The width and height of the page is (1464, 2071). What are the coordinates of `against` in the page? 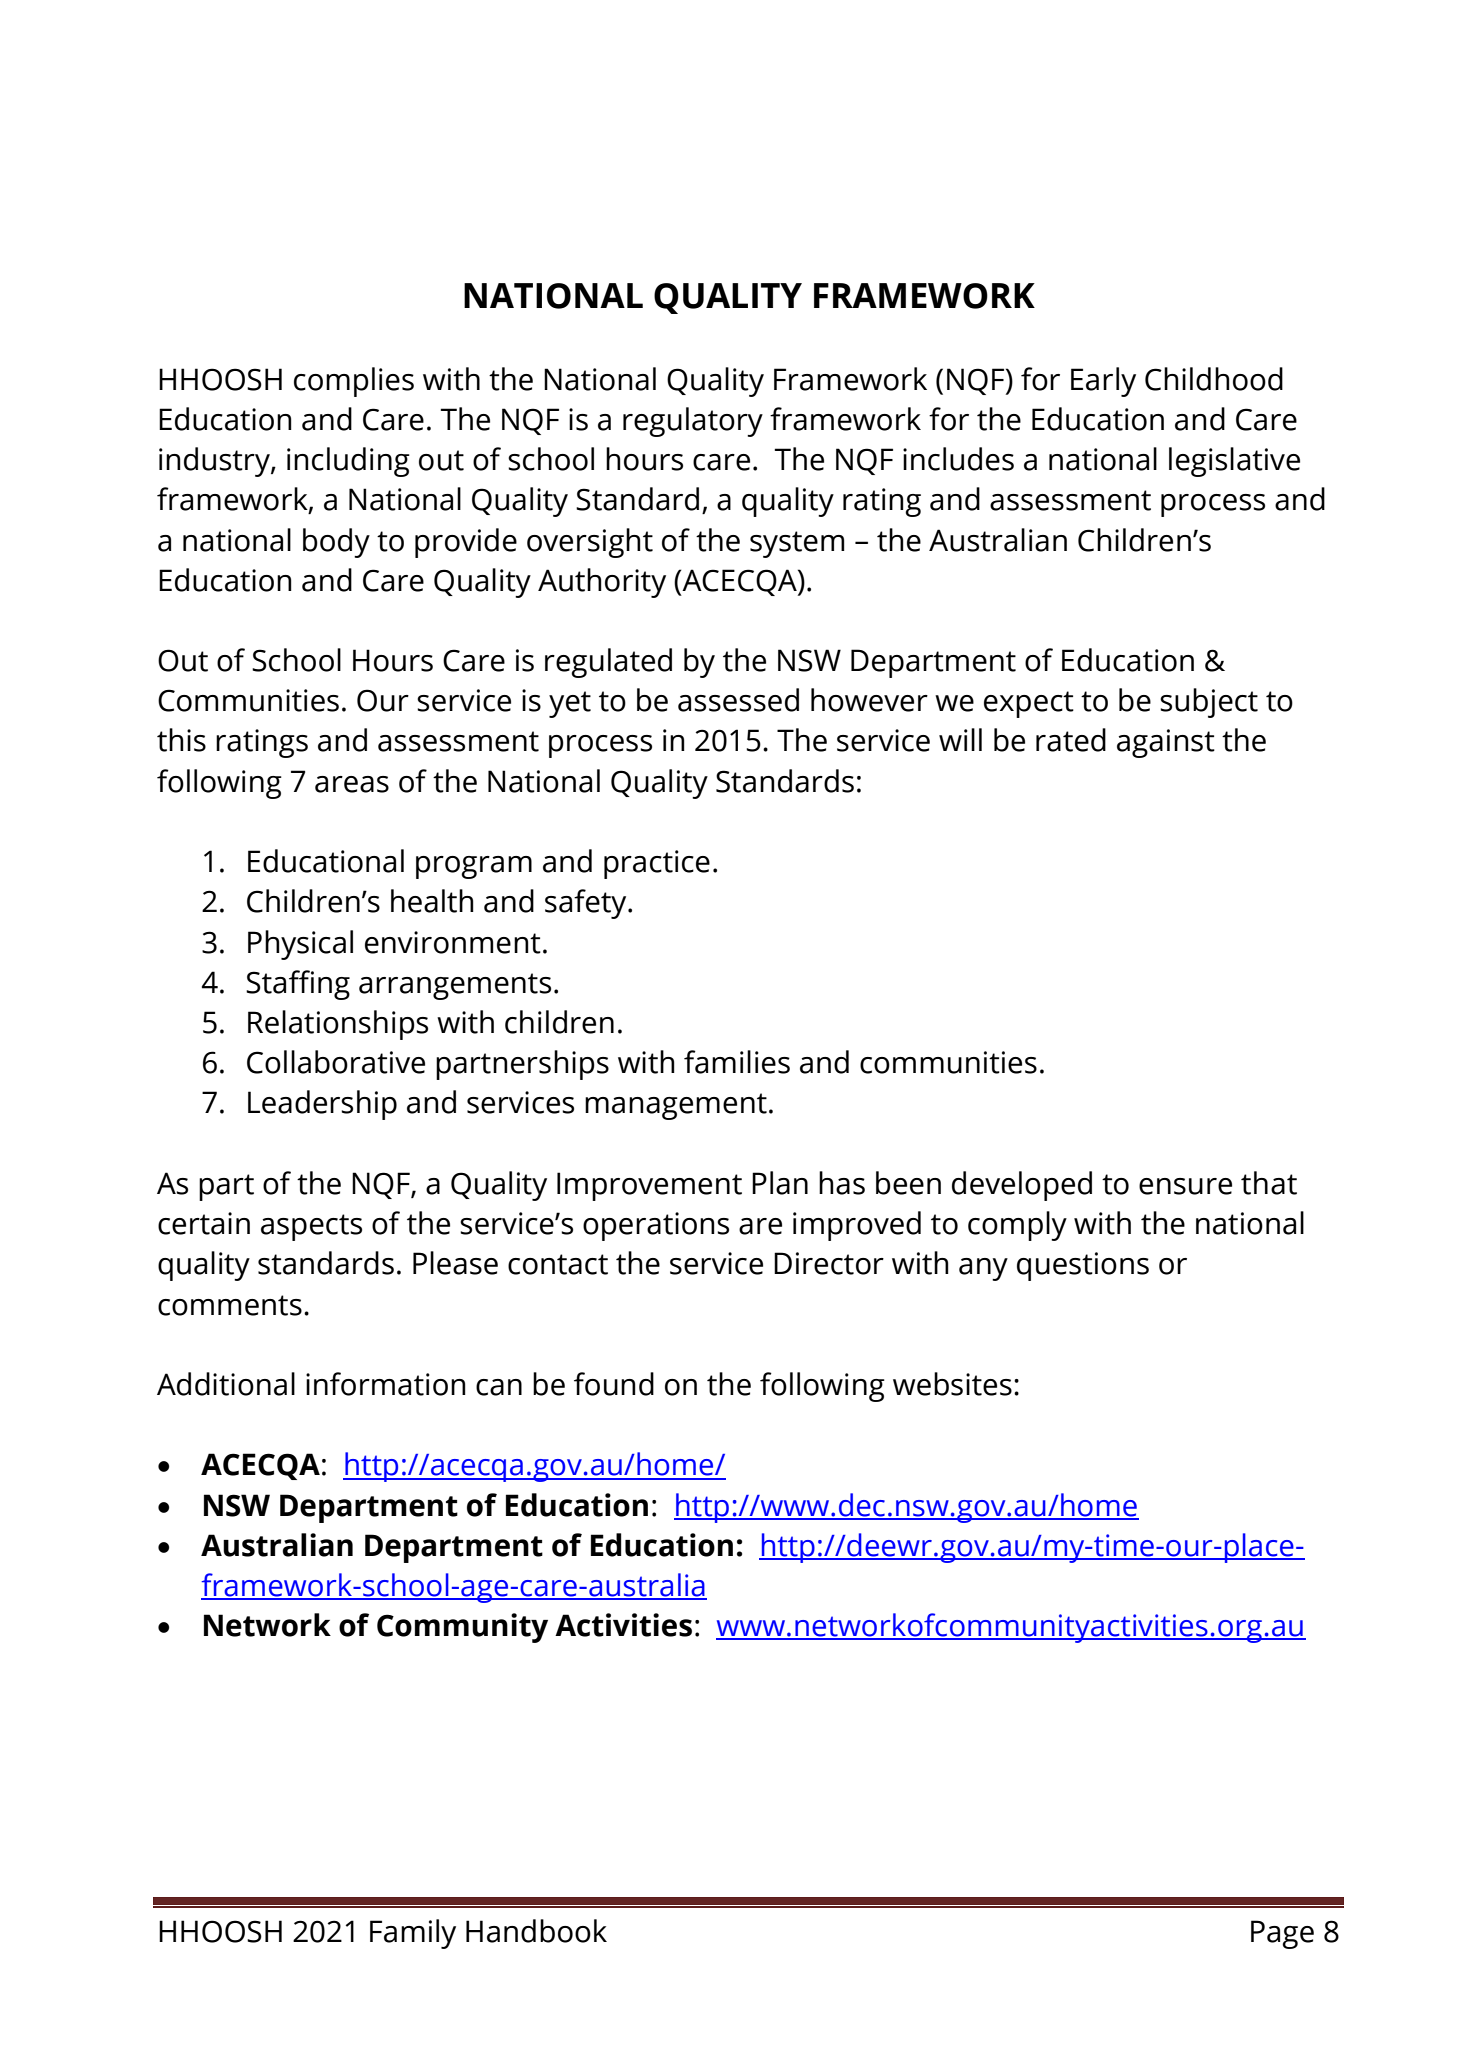 It's located at (1166, 743).
